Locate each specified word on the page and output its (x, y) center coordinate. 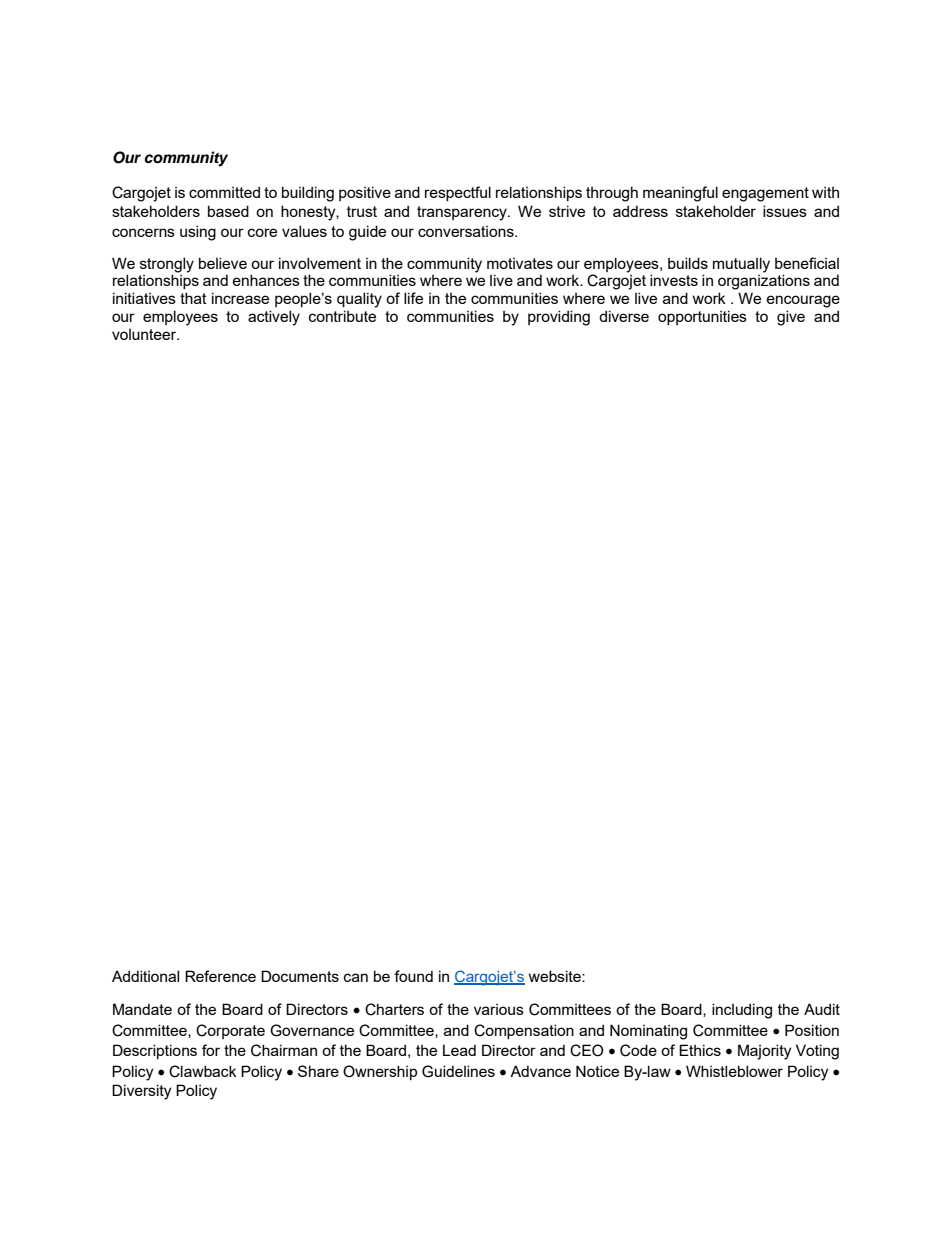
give (791, 318)
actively (274, 318)
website (556, 976)
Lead (459, 1050)
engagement (765, 194)
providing (559, 318)
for (211, 1050)
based (228, 211)
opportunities (702, 317)
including (742, 1011)
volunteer (145, 334)
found (413, 976)
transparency (463, 213)
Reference (220, 976)
